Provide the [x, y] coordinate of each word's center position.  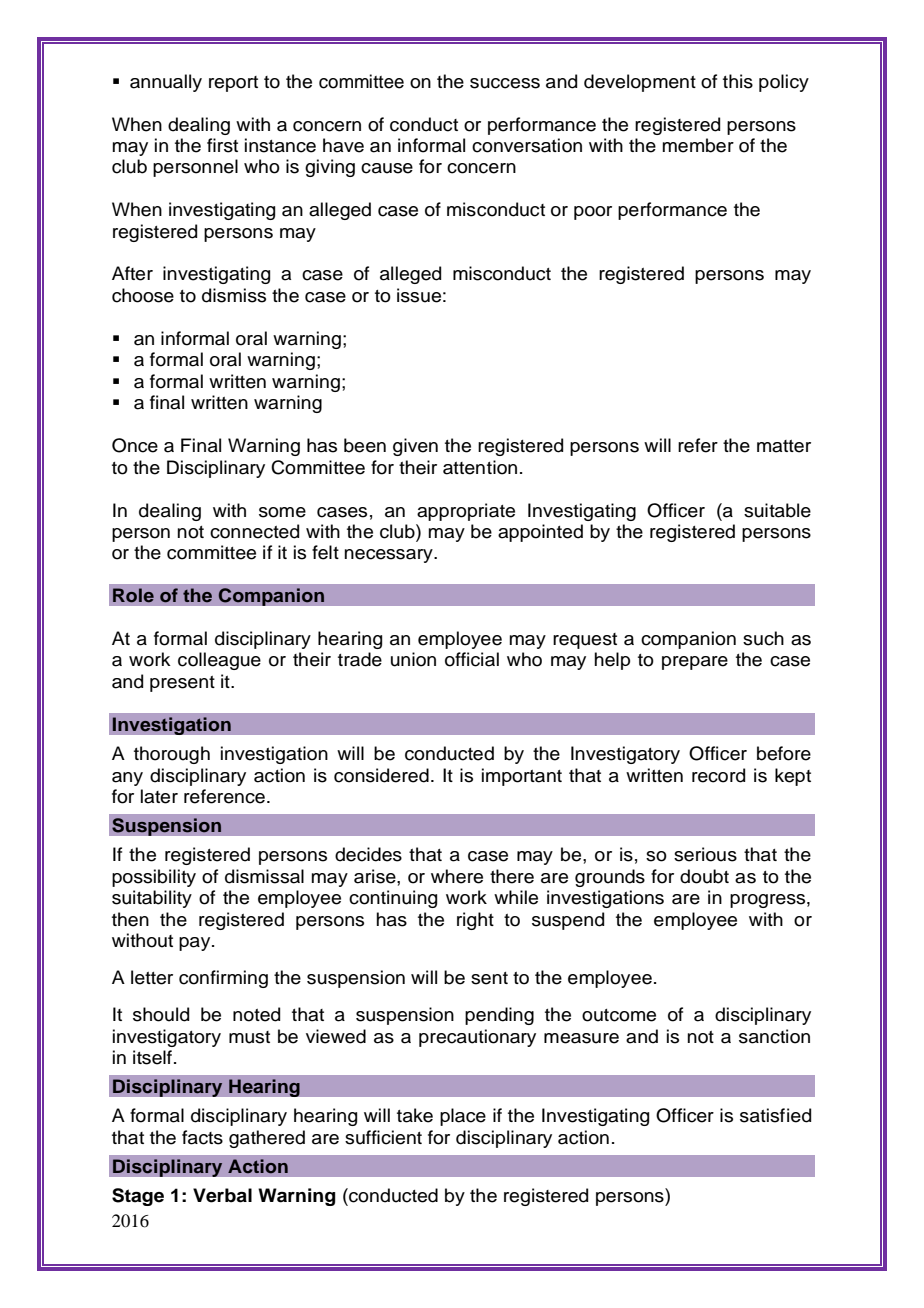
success [505, 83]
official [472, 659]
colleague [219, 661]
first [222, 145]
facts [202, 1137]
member [698, 145]
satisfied [775, 1115]
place [463, 1117]
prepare [695, 663]
